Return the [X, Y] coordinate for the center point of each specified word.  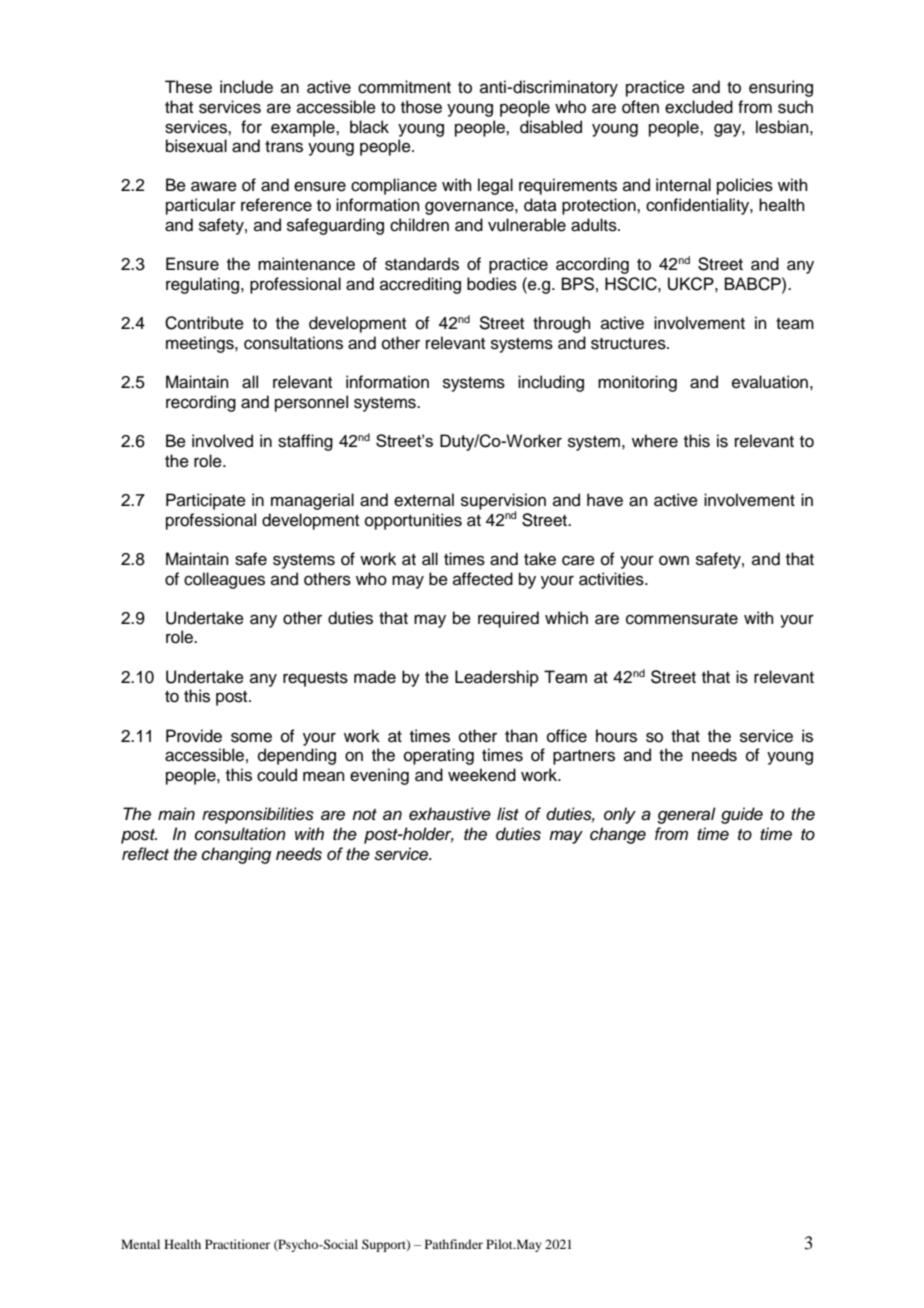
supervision [503, 502]
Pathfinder [454, 1244]
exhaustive [450, 814]
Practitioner [237, 1244]
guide [742, 815]
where [655, 441]
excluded [699, 107]
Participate [206, 501]
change [618, 835]
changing [236, 855]
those [421, 107]
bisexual [196, 146]
